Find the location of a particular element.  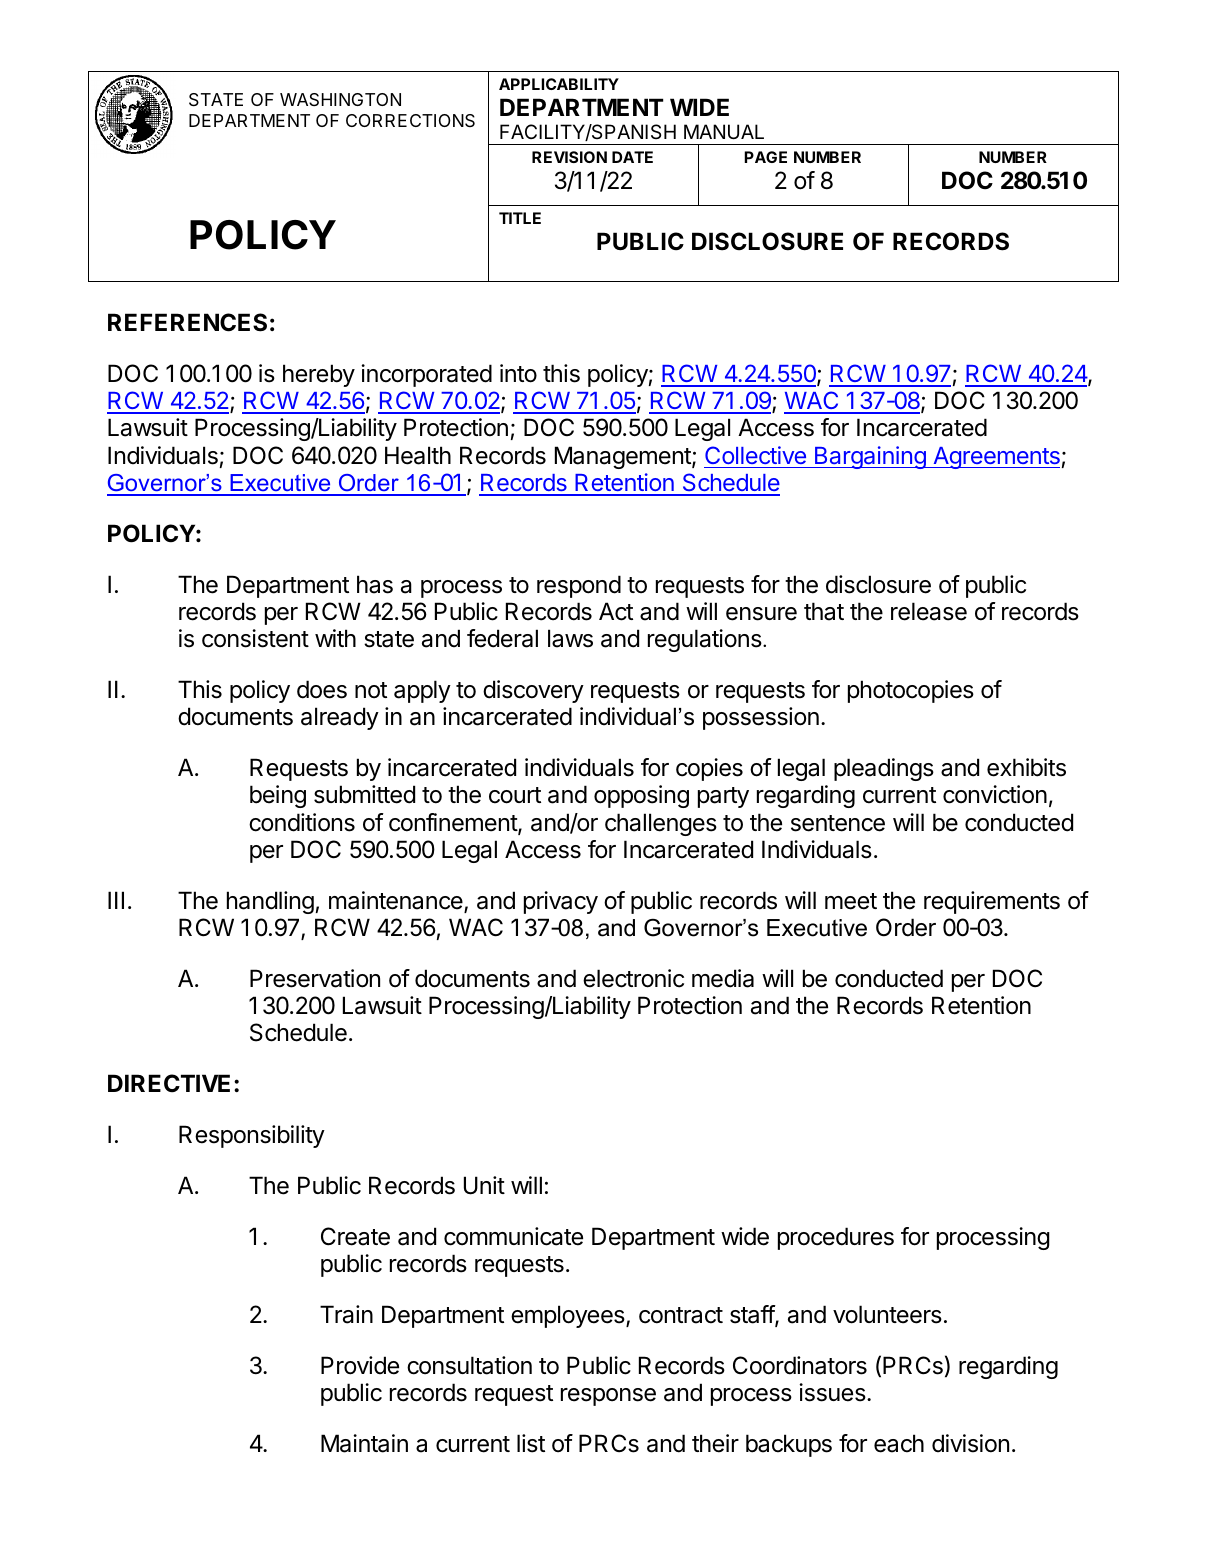

WASHINGTON is located at coordinates (340, 99).
